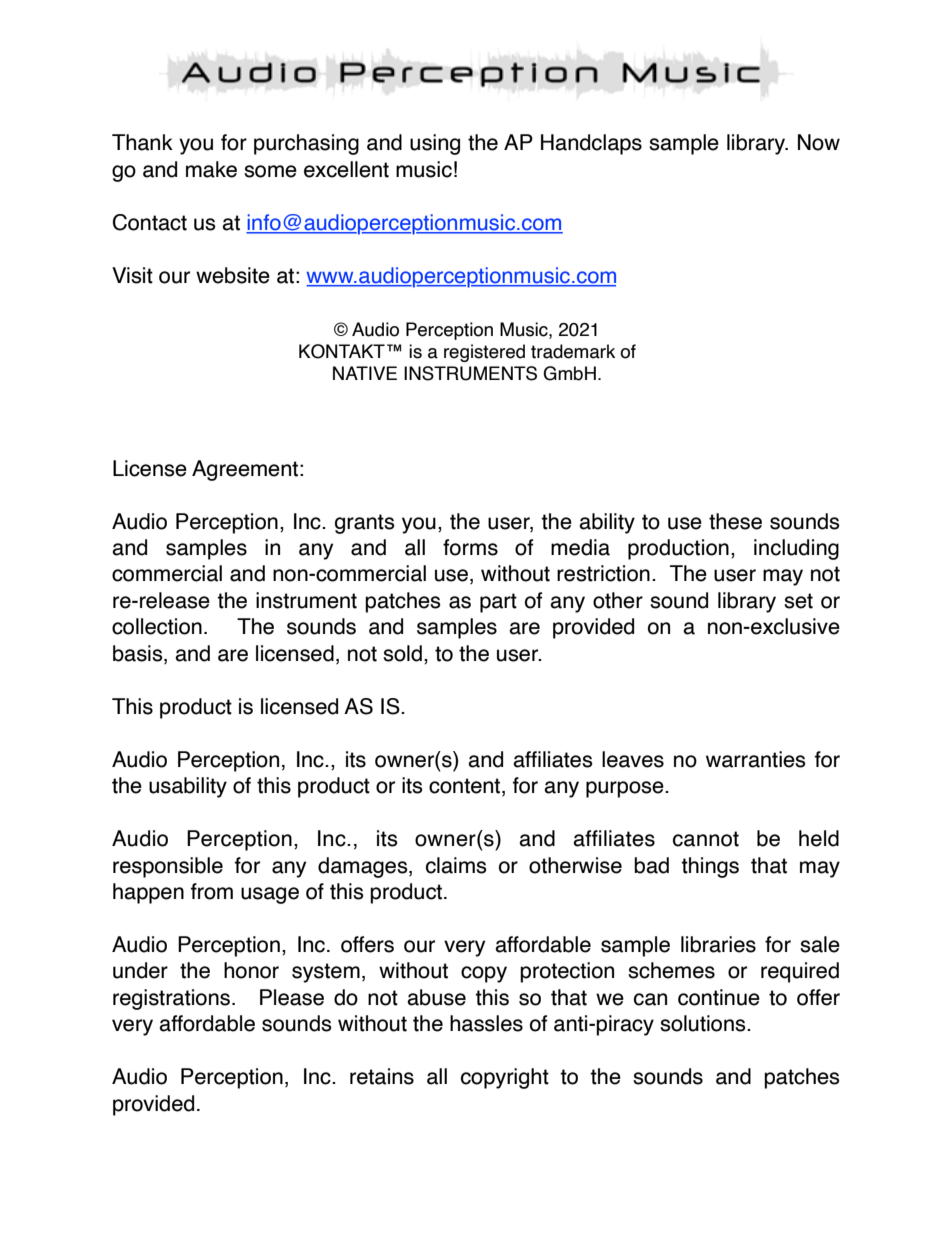 The height and width of the screenshot is (1233, 952). Describe the element at coordinates (704, 1023) in the screenshot. I see `solutions` at that location.
